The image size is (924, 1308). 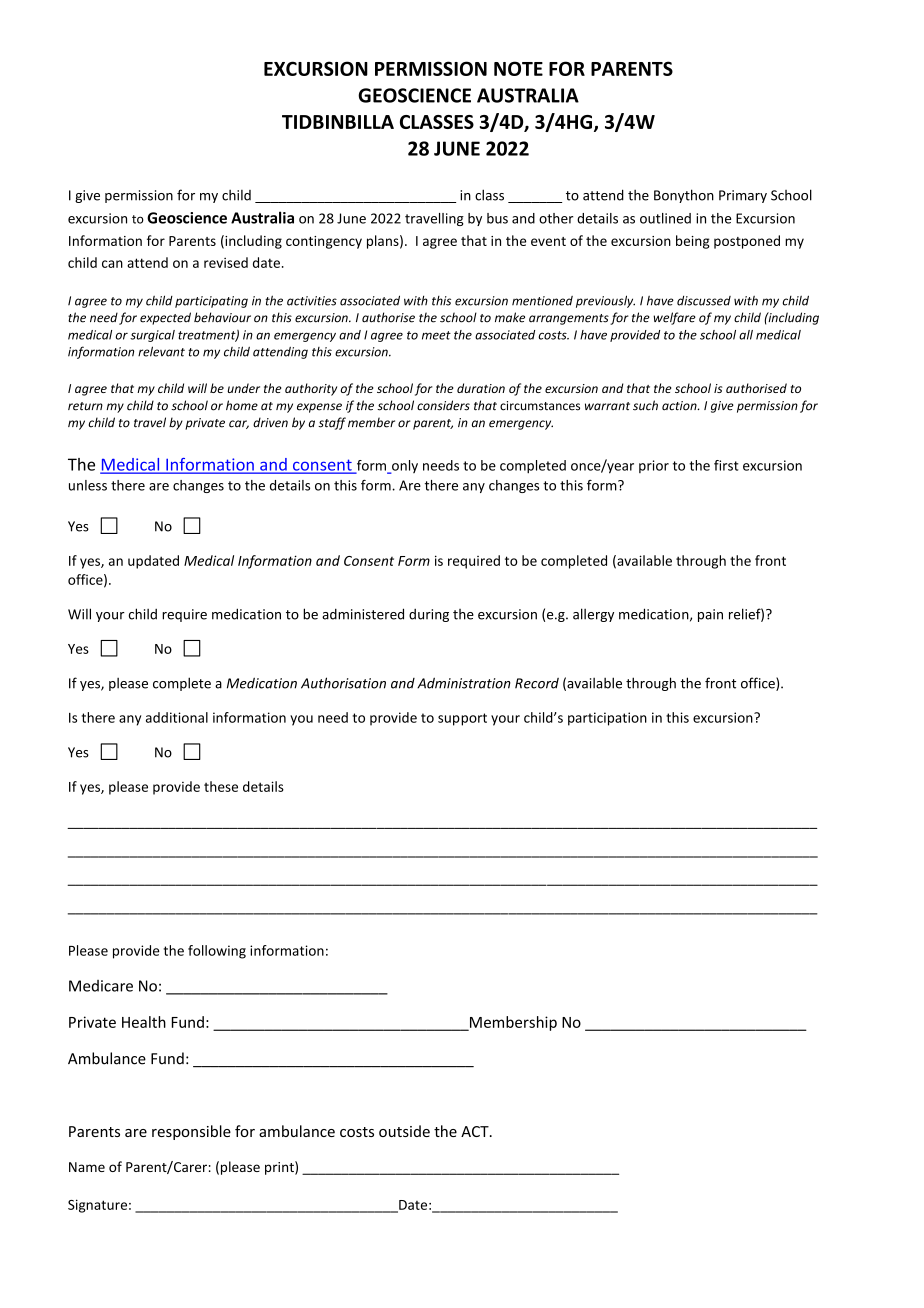 I want to click on outside, so click(x=404, y=1131).
